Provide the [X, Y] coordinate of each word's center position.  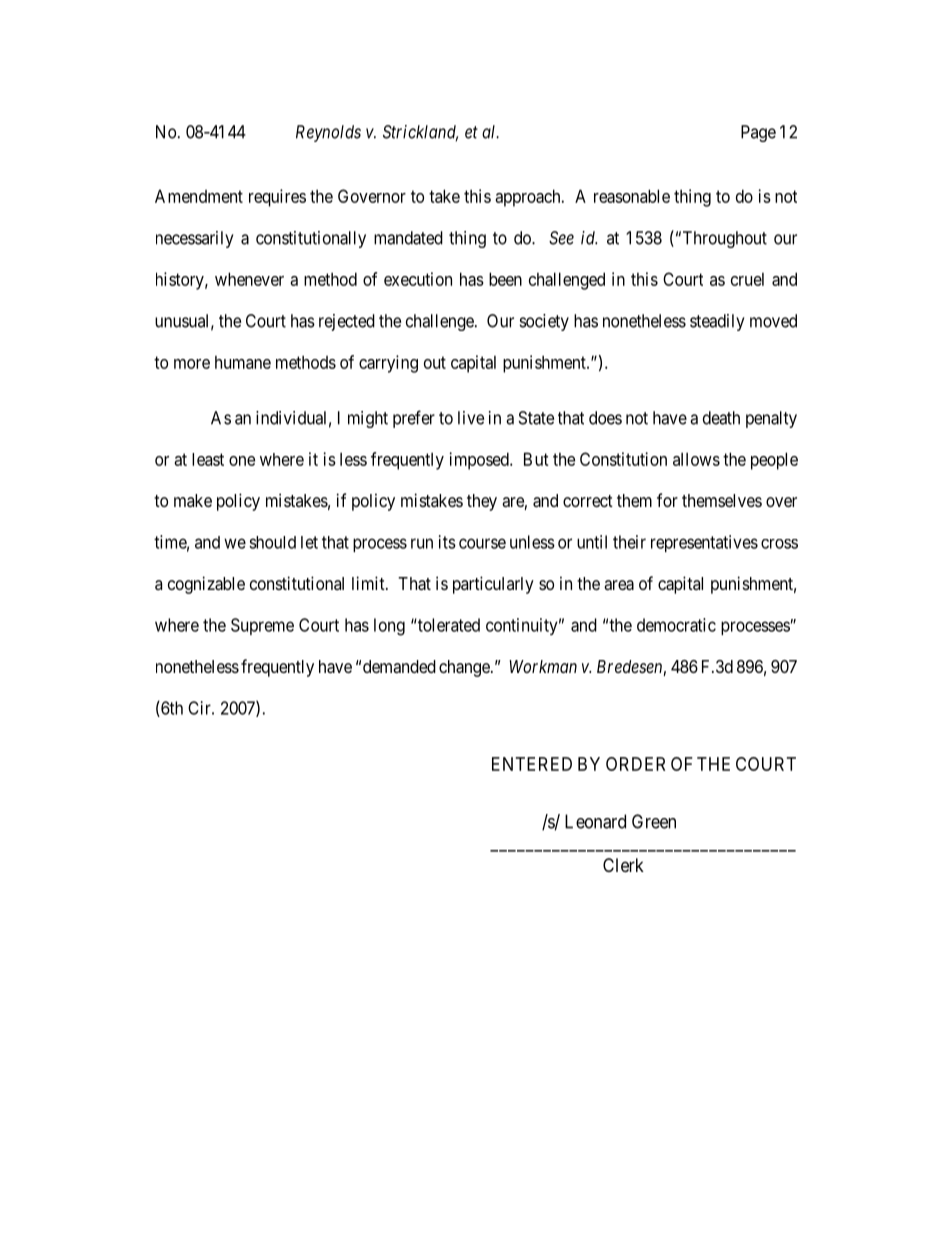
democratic [676, 625]
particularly [493, 585]
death [721, 418]
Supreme [262, 626]
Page [758, 133]
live [471, 418]
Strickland [420, 133]
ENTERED [532, 764]
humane [243, 362]
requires [277, 198]
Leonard [595, 821]
